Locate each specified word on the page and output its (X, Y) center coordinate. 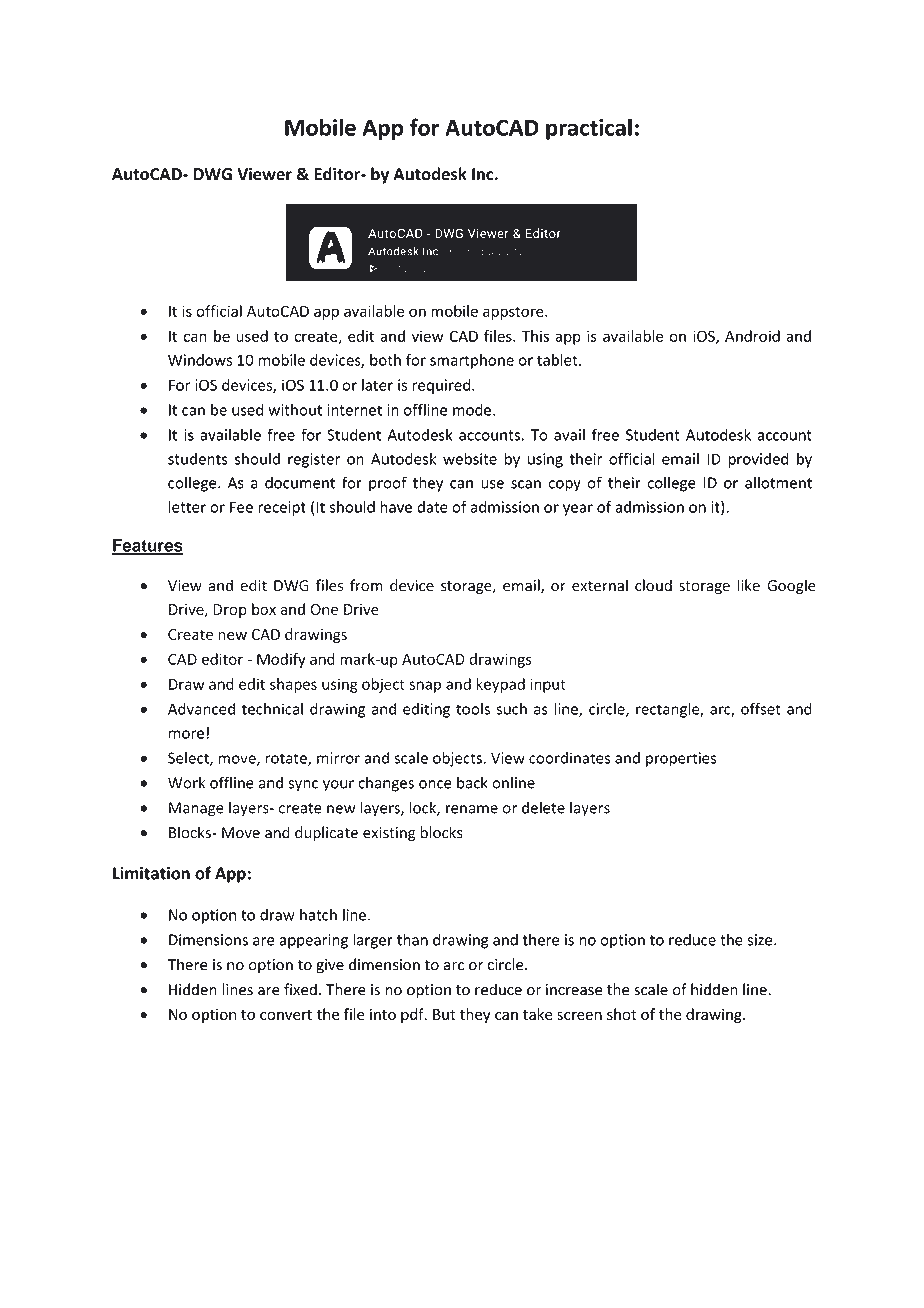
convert (286, 1015)
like (748, 585)
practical (589, 129)
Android (752, 336)
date (432, 507)
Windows (200, 360)
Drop (230, 611)
